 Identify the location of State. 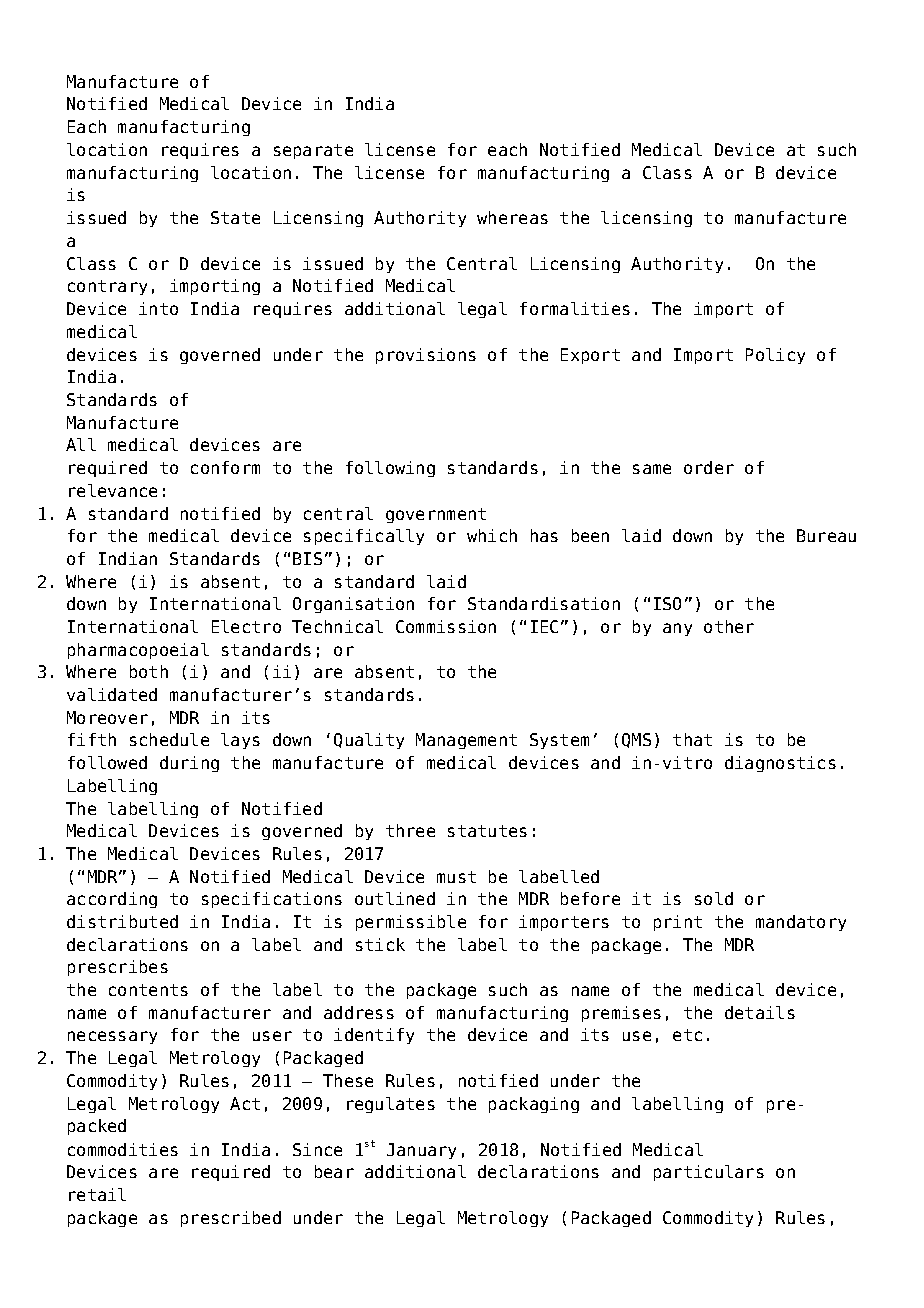
(235, 217).
